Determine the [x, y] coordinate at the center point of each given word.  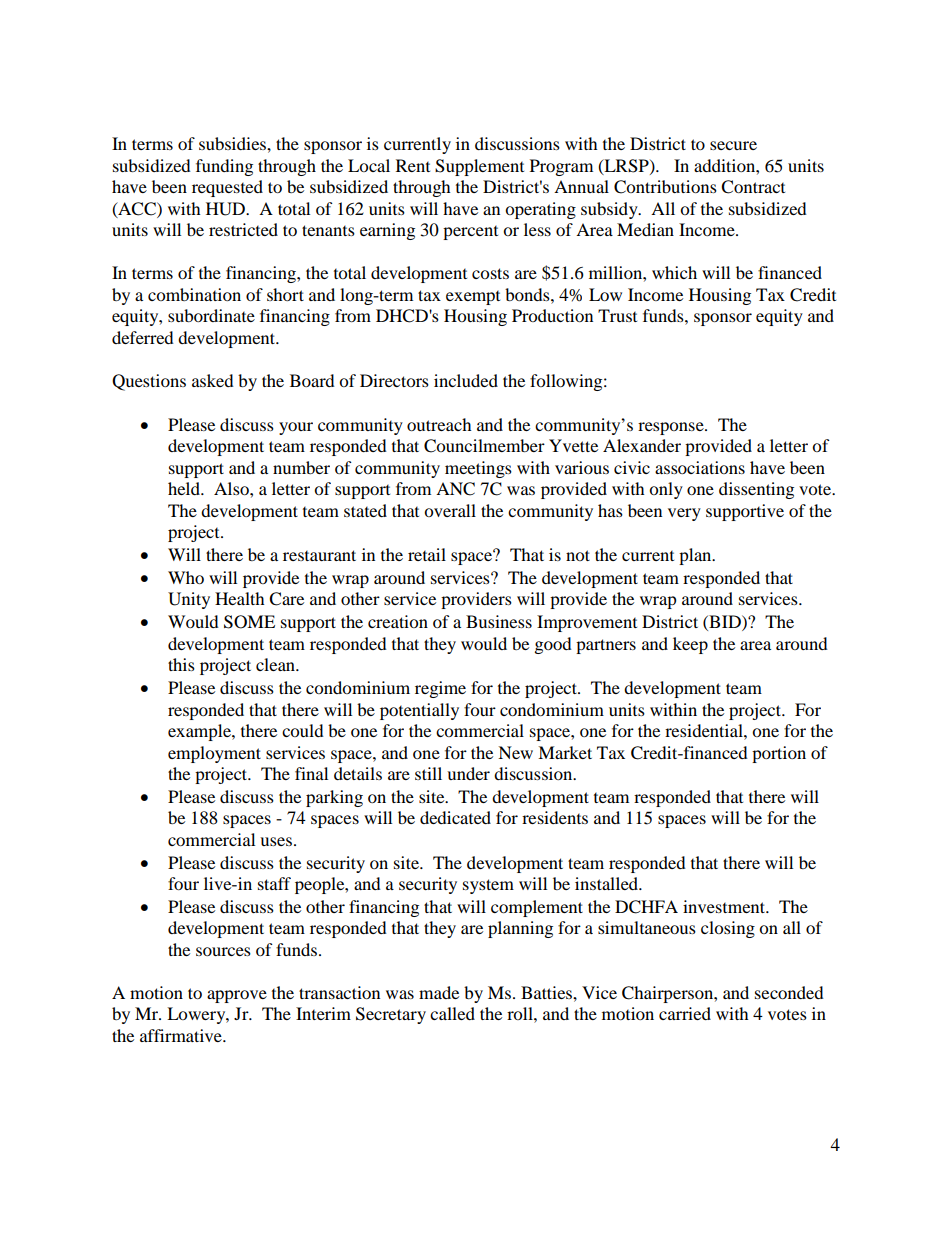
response [672, 428]
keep [690, 645]
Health [240, 598]
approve [237, 996]
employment [214, 754]
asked [213, 380]
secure [733, 145]
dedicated [455, 817]
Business [499, 621]
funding [224, 167]
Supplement [479, 167]
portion [779, 754]
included [466, 380]
